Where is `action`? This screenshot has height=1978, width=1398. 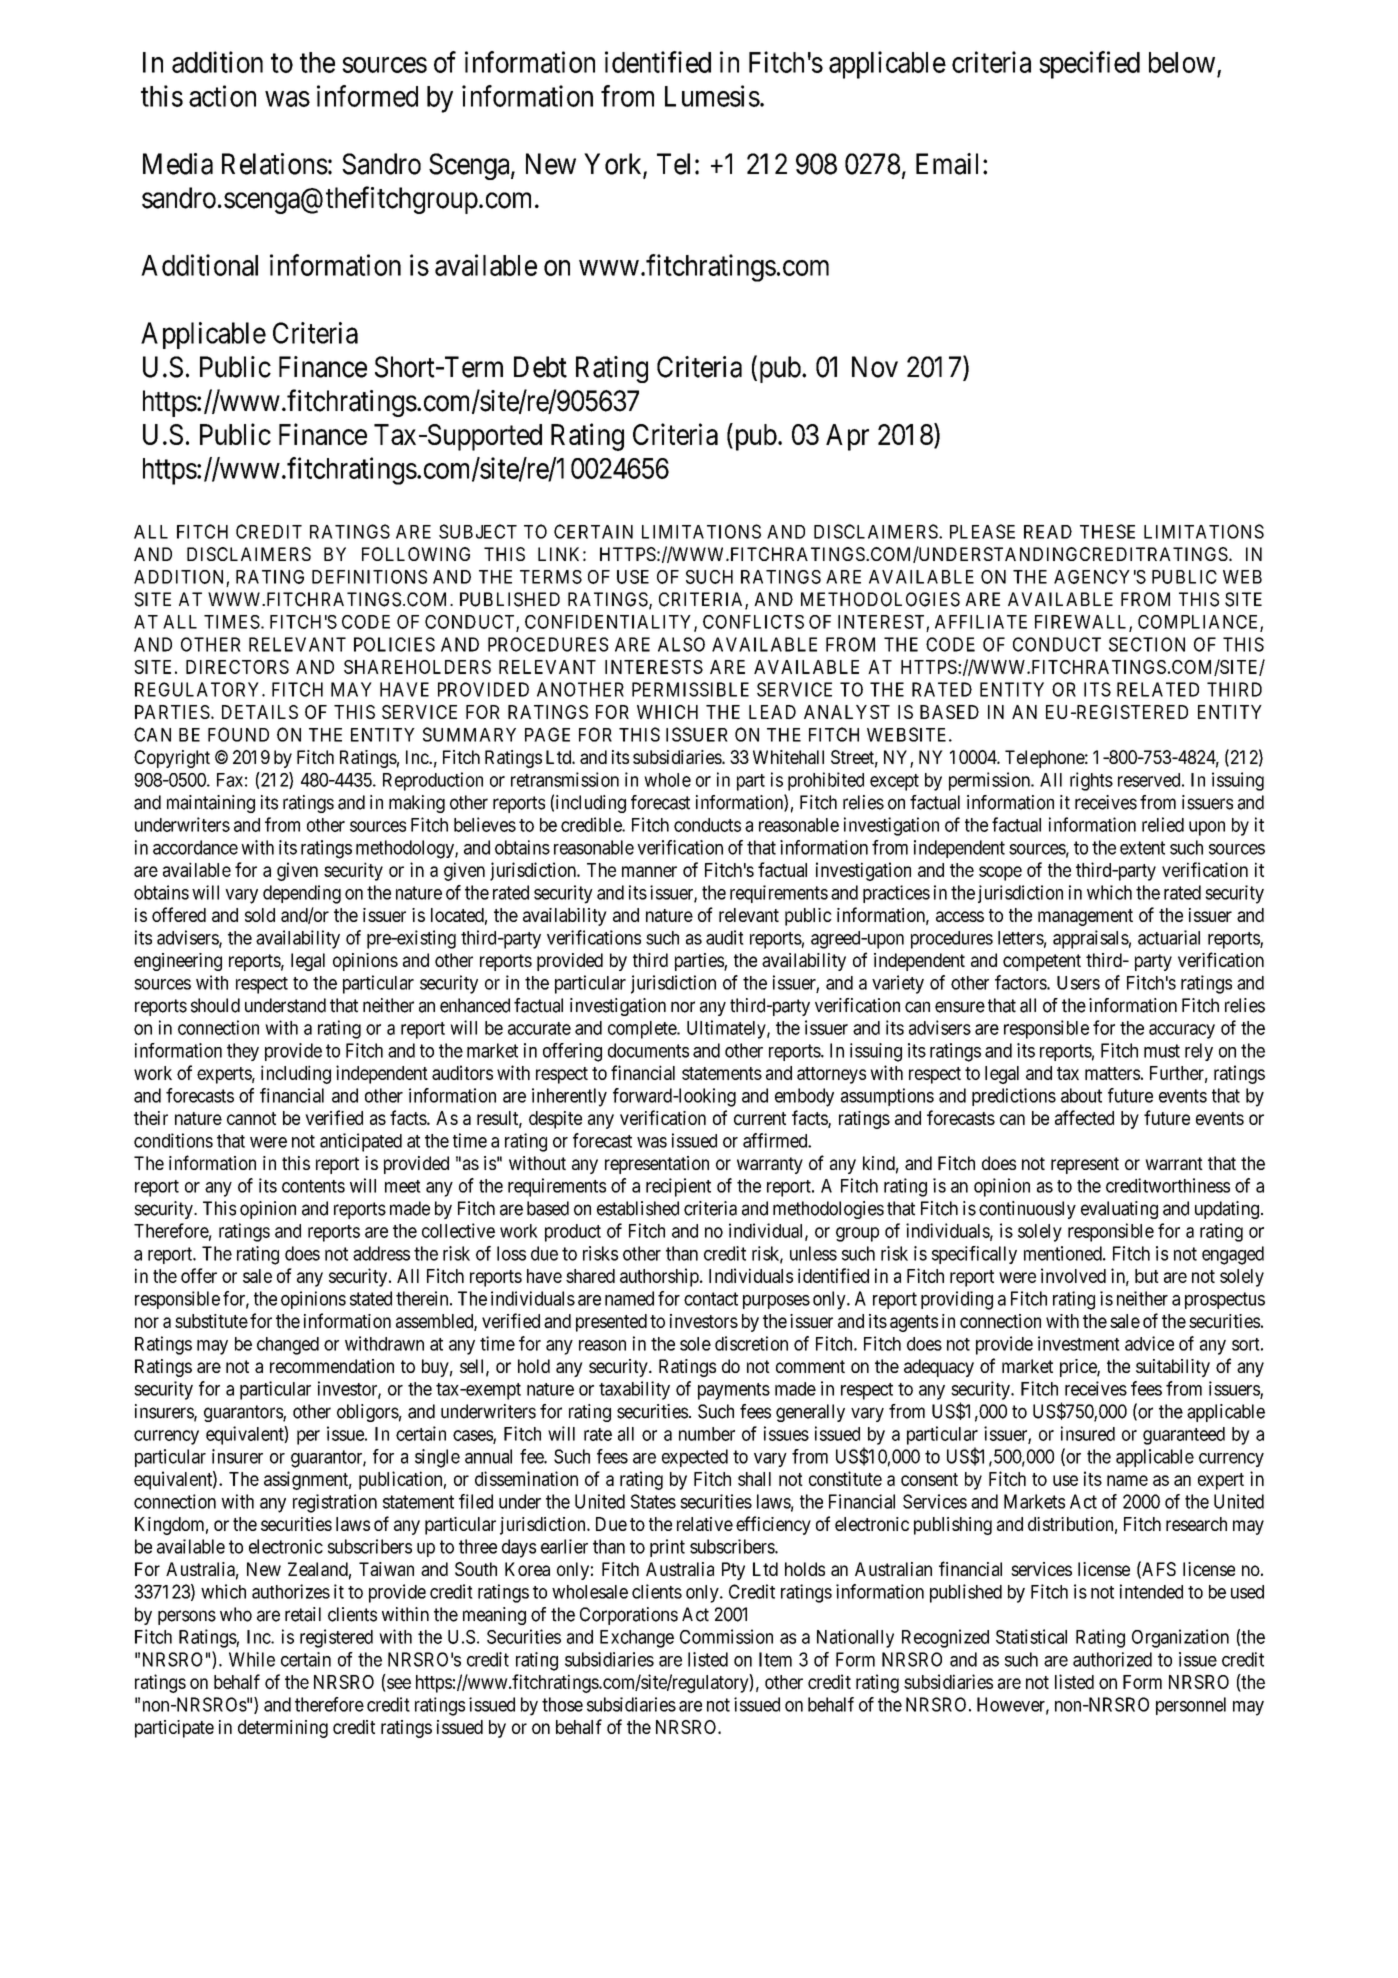 action is located at coordinates (222, 96).
